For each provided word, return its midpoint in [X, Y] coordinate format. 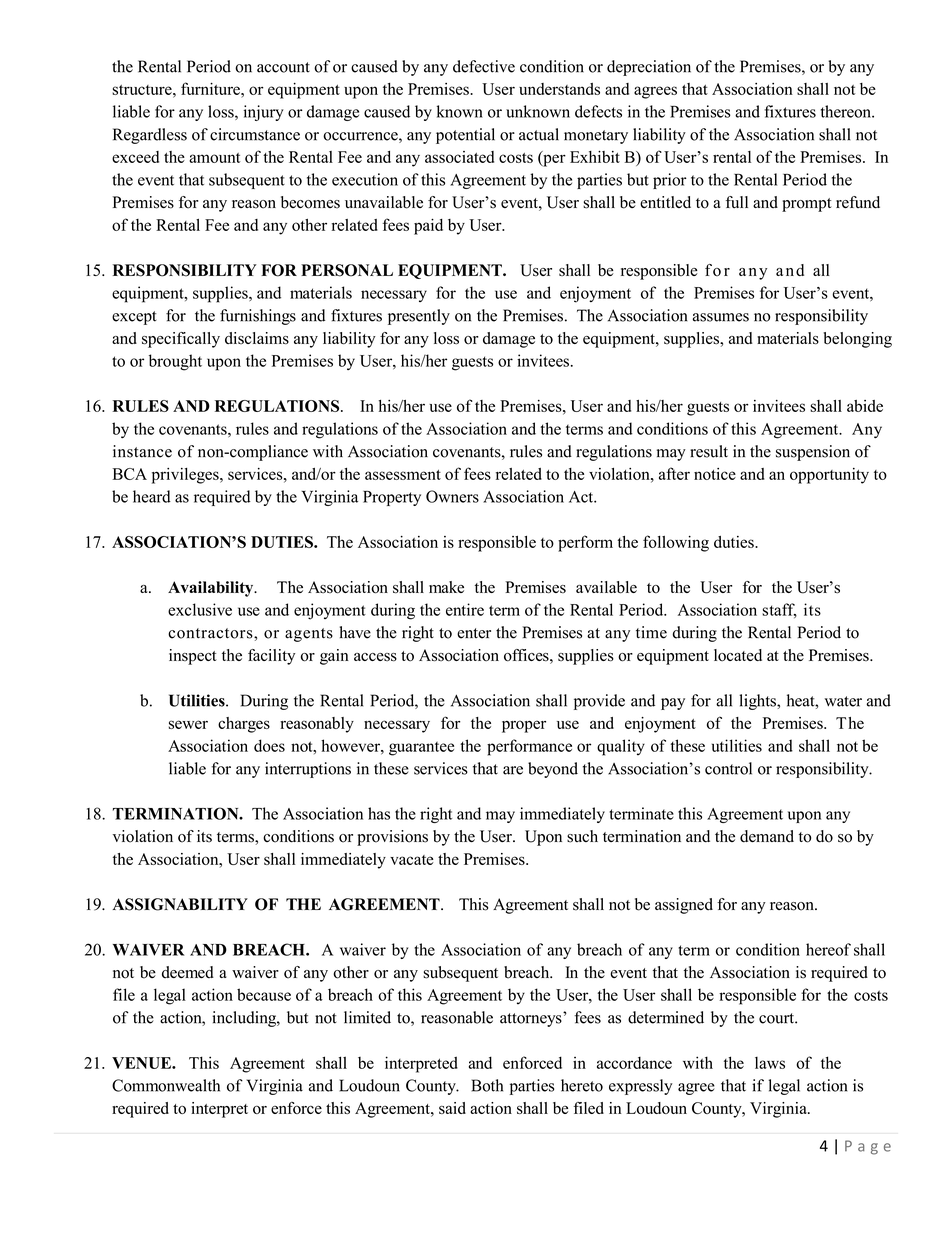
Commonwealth [166, 1085]
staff [779, 610]
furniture [211, 88]
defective [484, 66]
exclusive [200, 609]
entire [465, 609]
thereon [847, 111]
